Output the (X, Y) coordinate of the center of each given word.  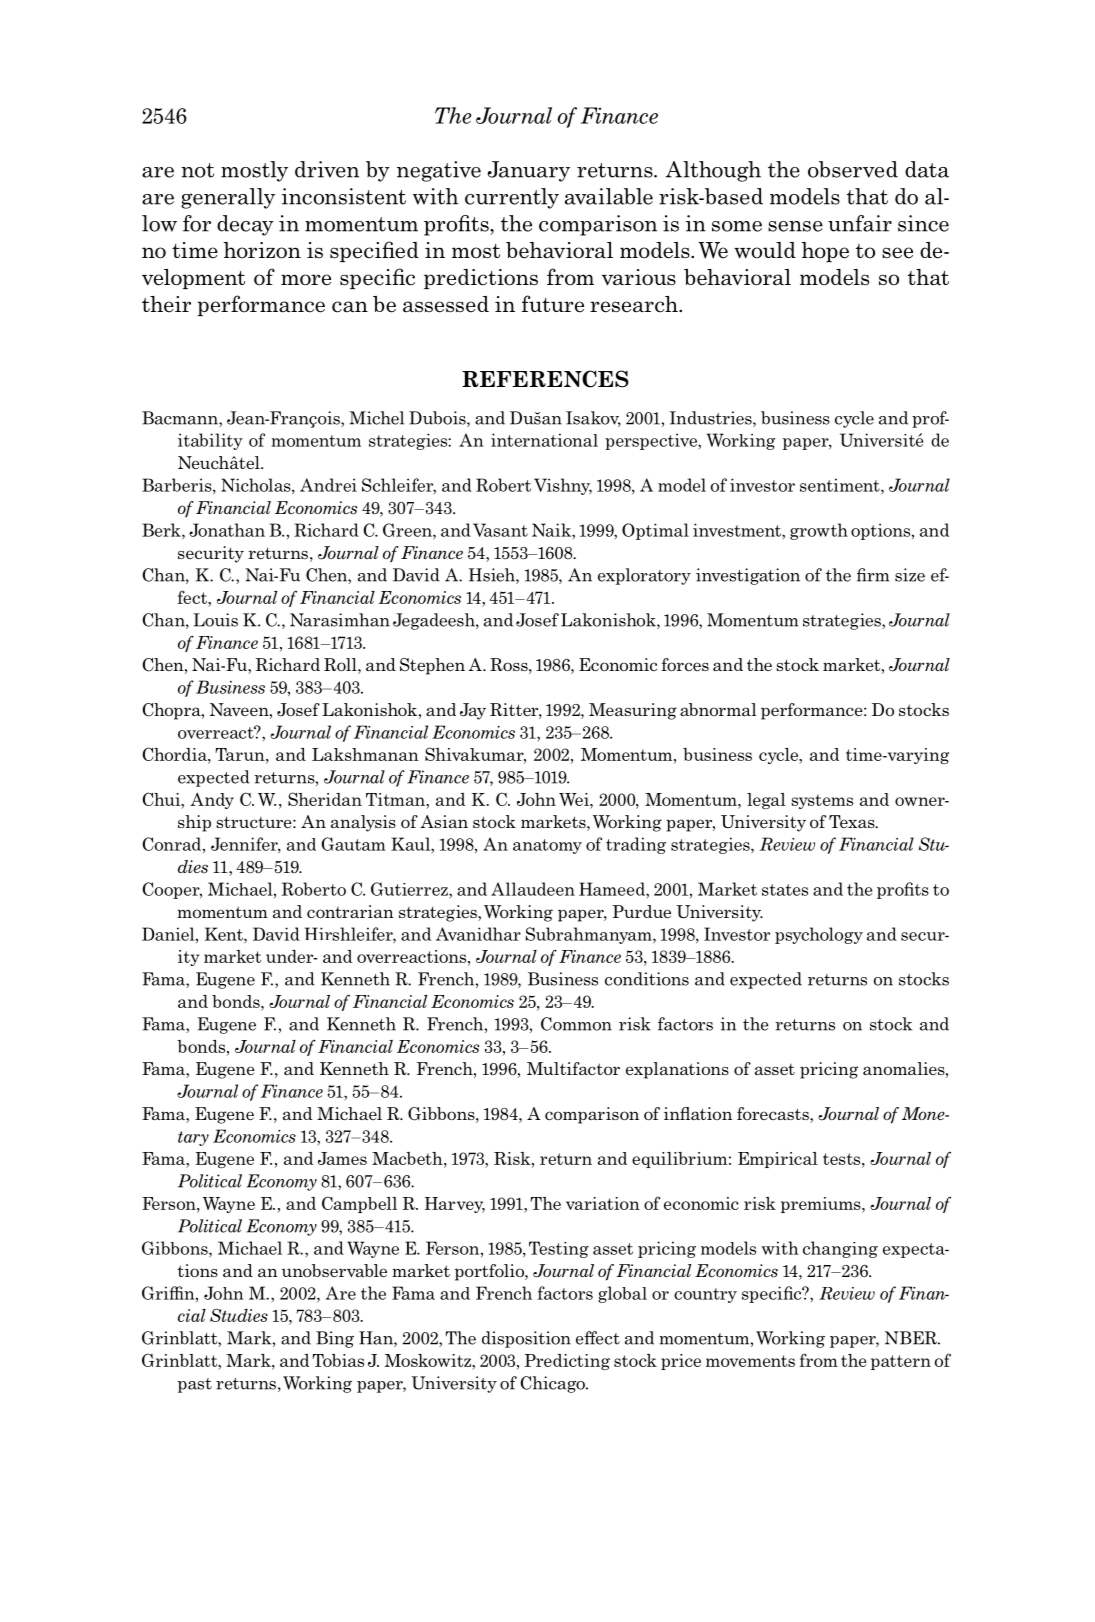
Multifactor (573, 1068)
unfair (860, 223)
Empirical (778, 1160)
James (342, 1158)
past (195, 1385)
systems (822, 801)
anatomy (547, 846)
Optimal (655, 531)
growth (819, 531)
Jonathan (227, 530)
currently (512, 198)
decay (245, 225)
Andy (212, 801)
